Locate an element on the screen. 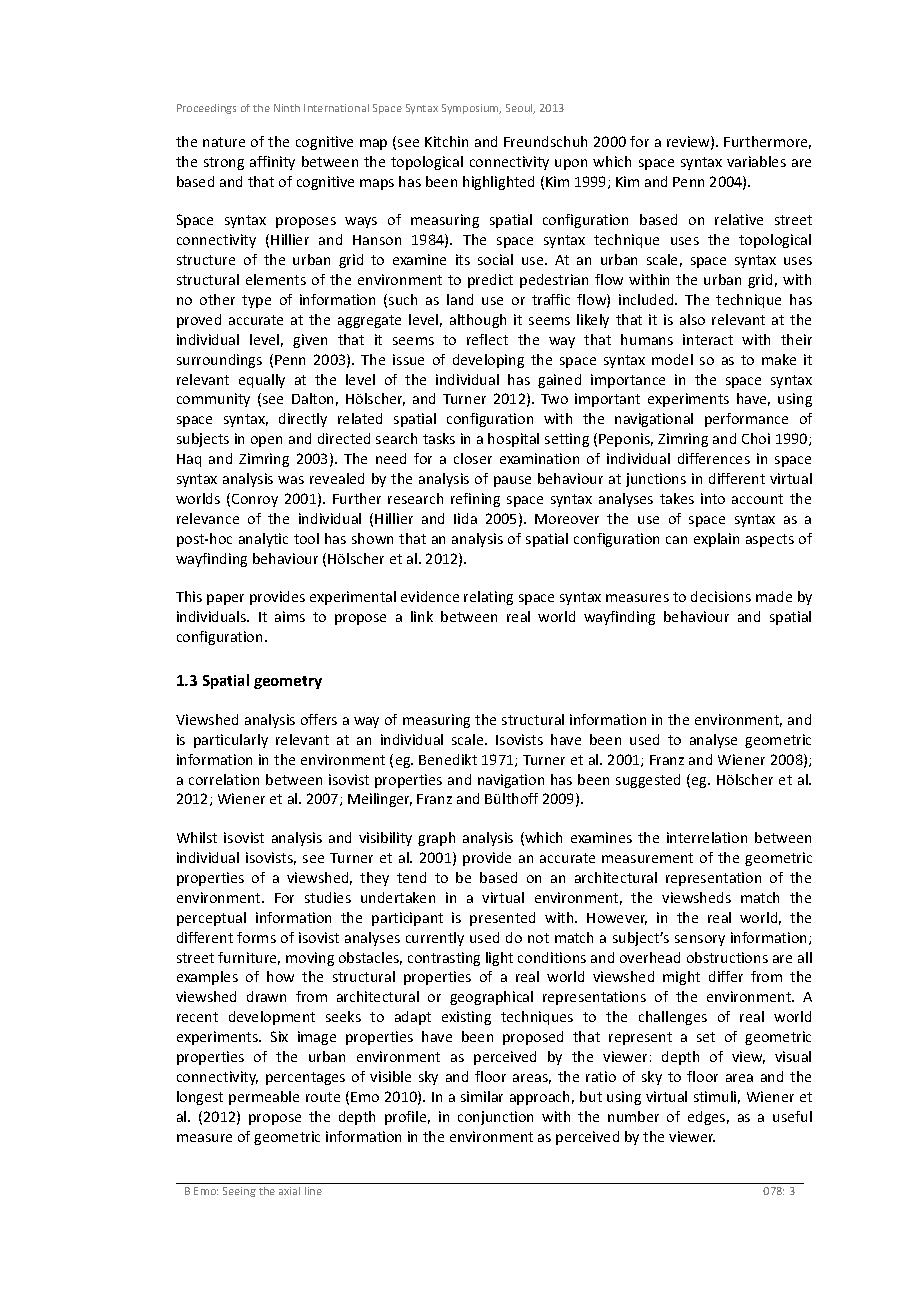 This screenshot has width=924, height=1308. Seeing is located at coordinates (239, 1192).
